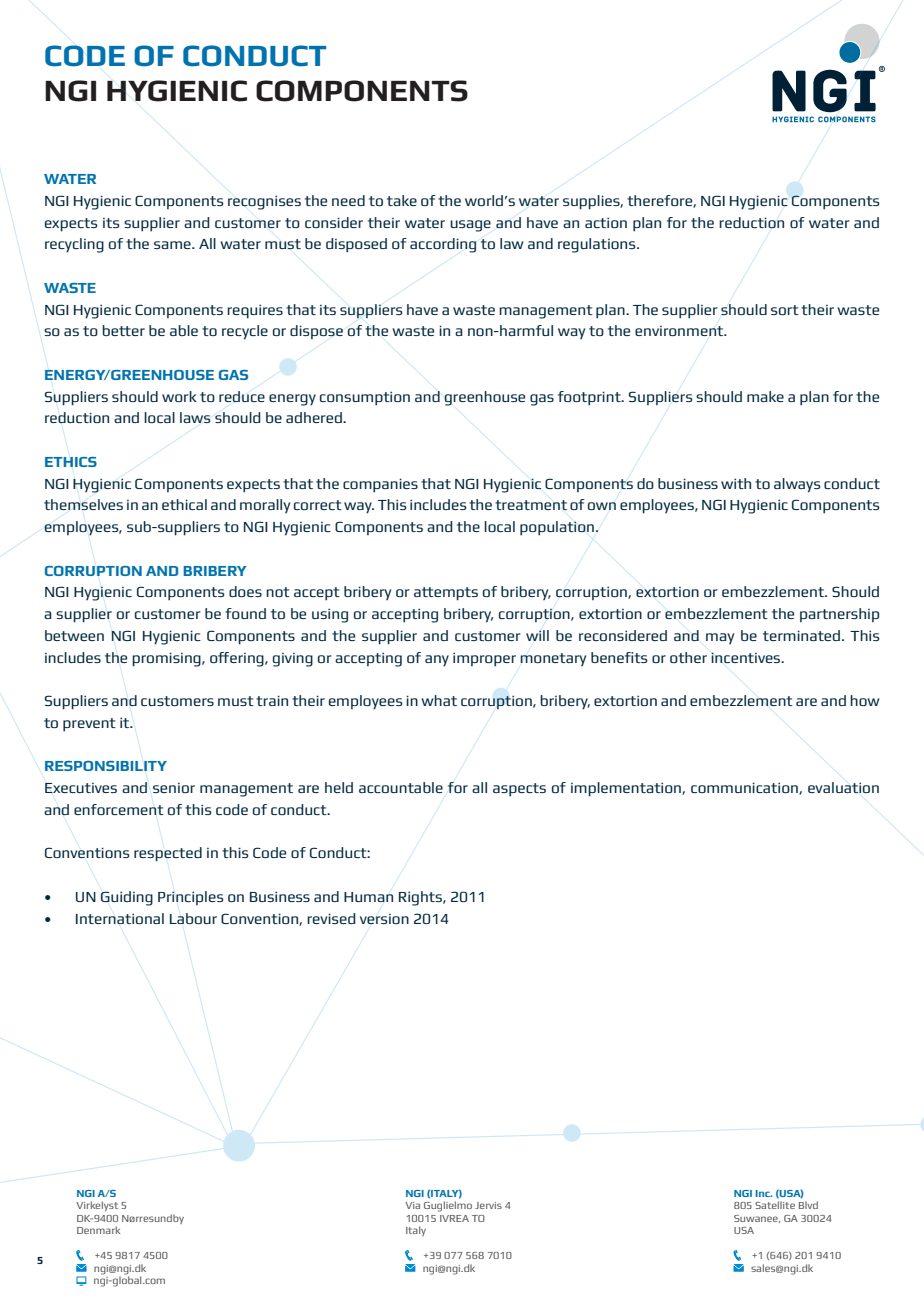 This image has height=1308, width=924. I want to click on always, so click(797, 485).
